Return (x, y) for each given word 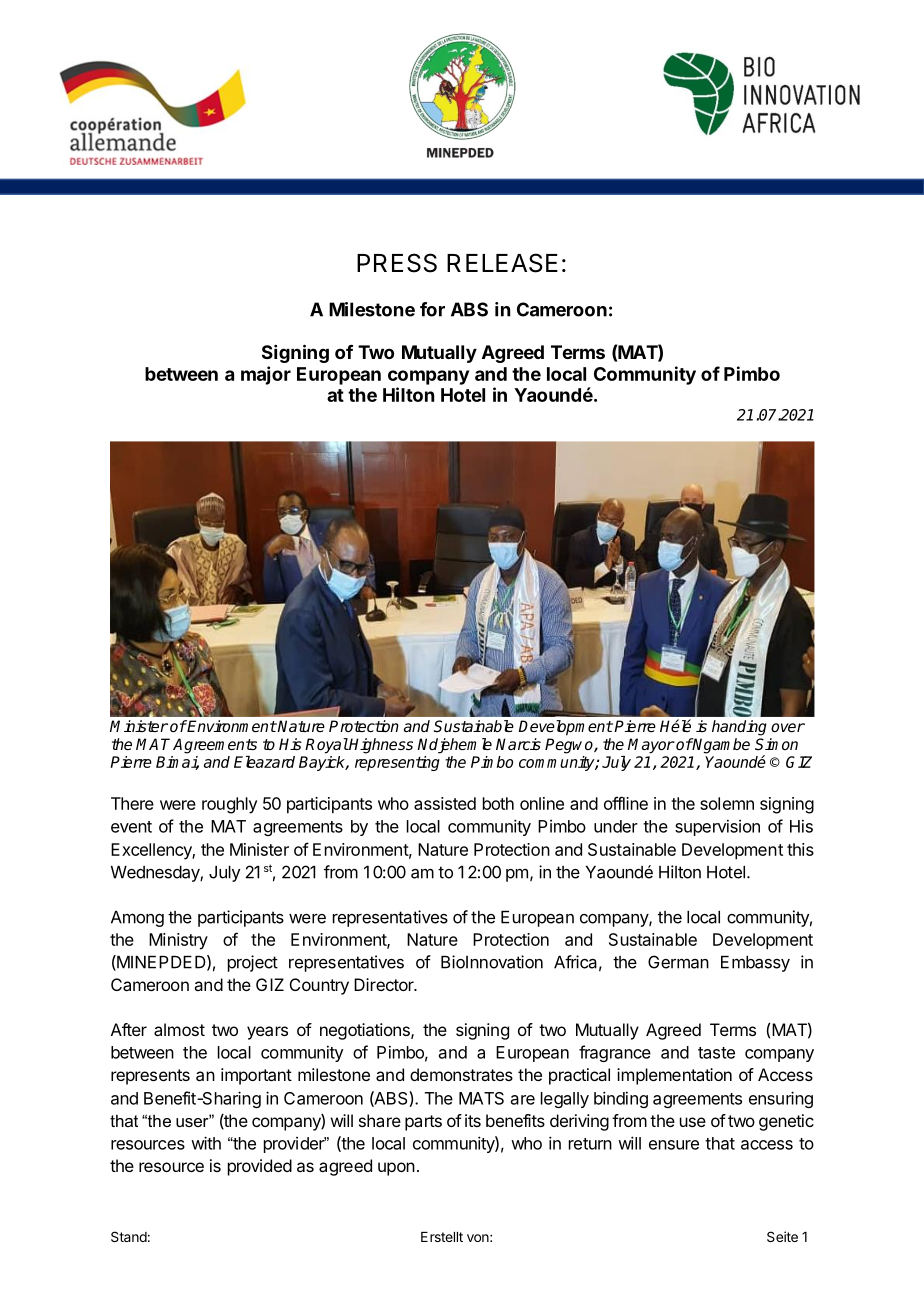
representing (397, 763)
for (432, 309)
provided (260, 1167)
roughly (229, 805)
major (266, 375)
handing (739, 728)
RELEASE (502, 263)
